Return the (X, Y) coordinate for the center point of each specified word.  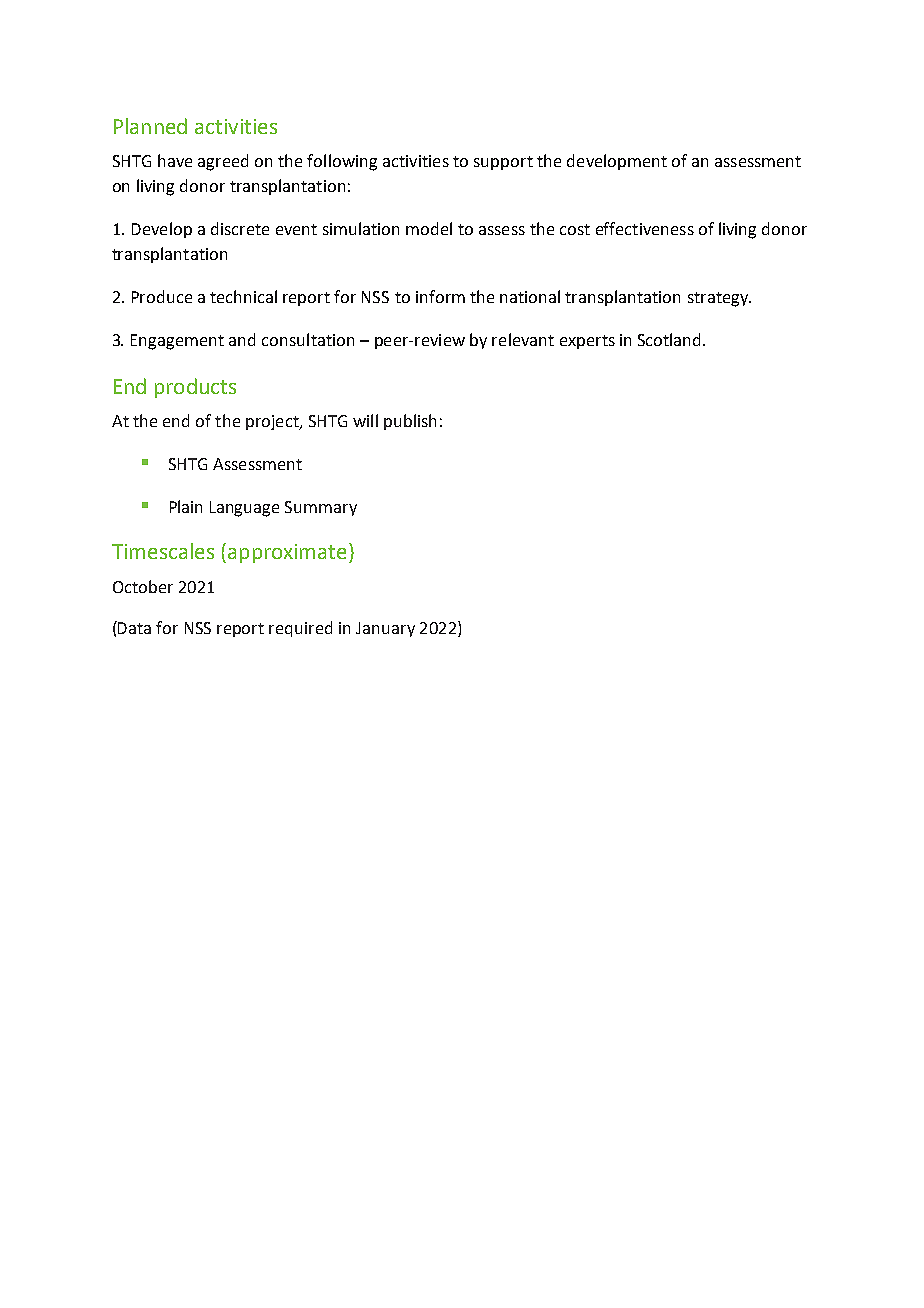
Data (133, 627)
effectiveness (645, 228)
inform (440, 296)
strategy (719, 299)
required (300, 629)
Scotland (671, 339)
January (385, 629)
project (273, 422)
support (503, 163)
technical (243, 296)
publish (410, 422)
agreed (223, 162)
